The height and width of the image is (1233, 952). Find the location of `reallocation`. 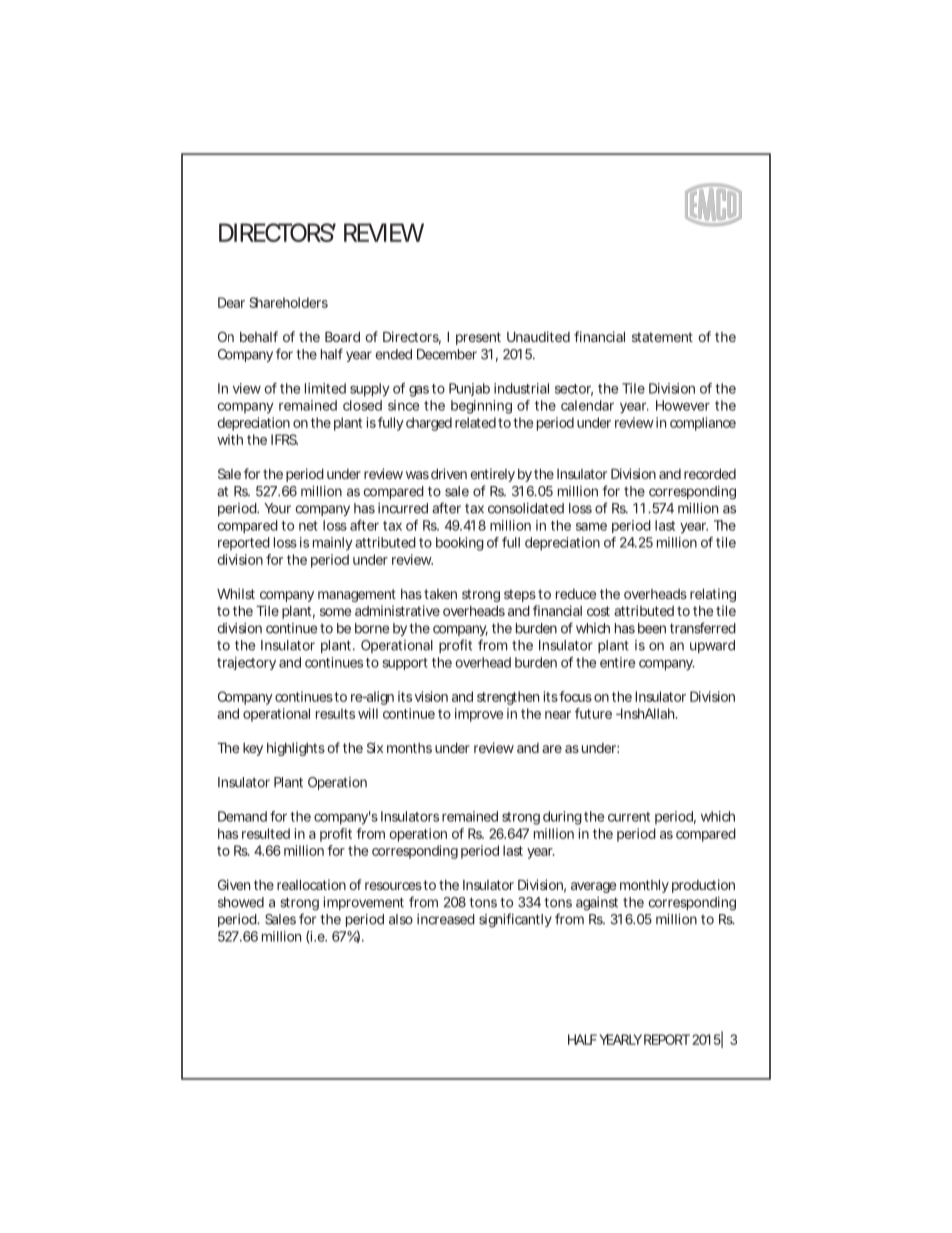

reallocation is located at coordinates (311, 884).
